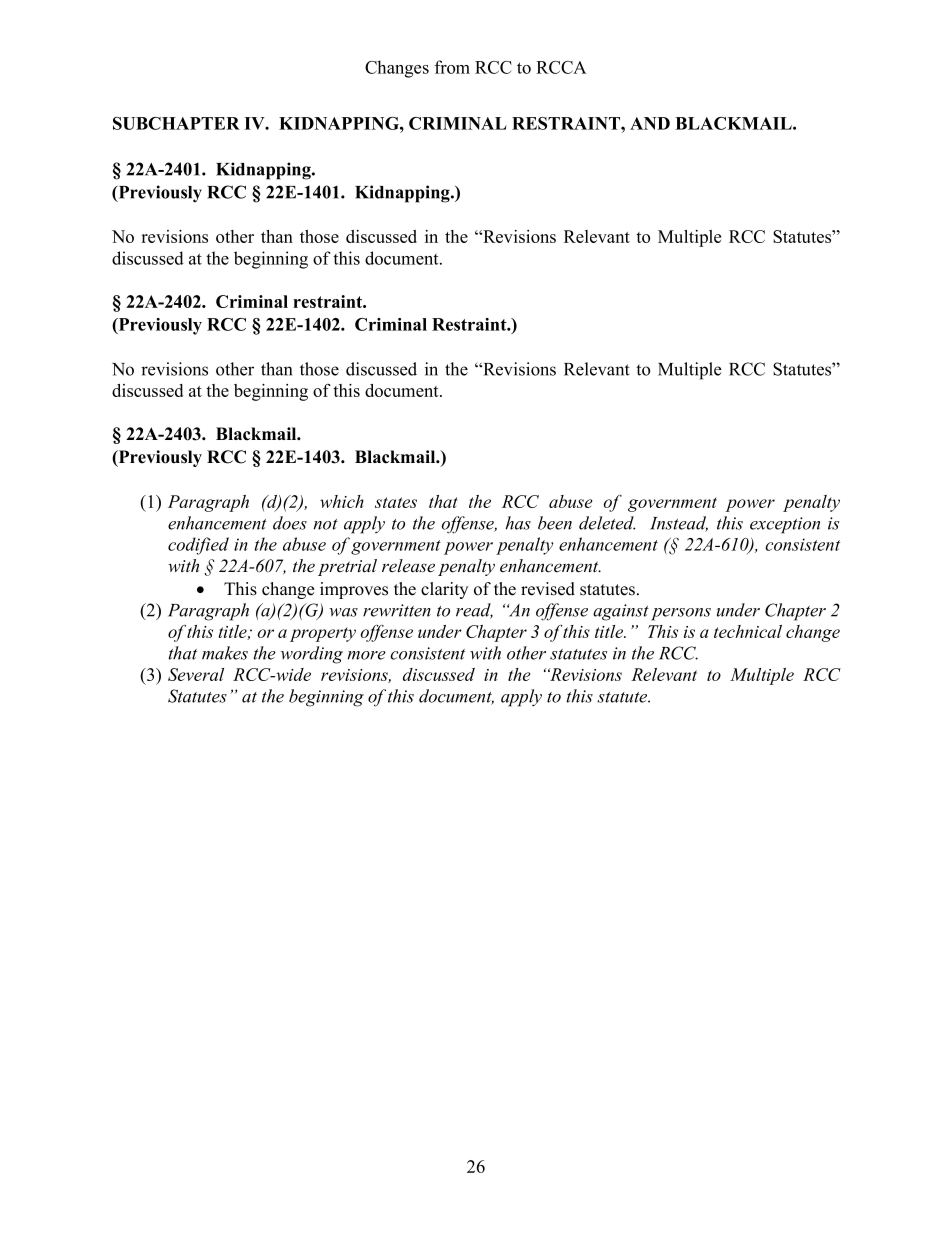 This screenshot has width=952, height=1233. Describe the element at coordinates (342, 501) in the screenshot. I see `which` at that location.
